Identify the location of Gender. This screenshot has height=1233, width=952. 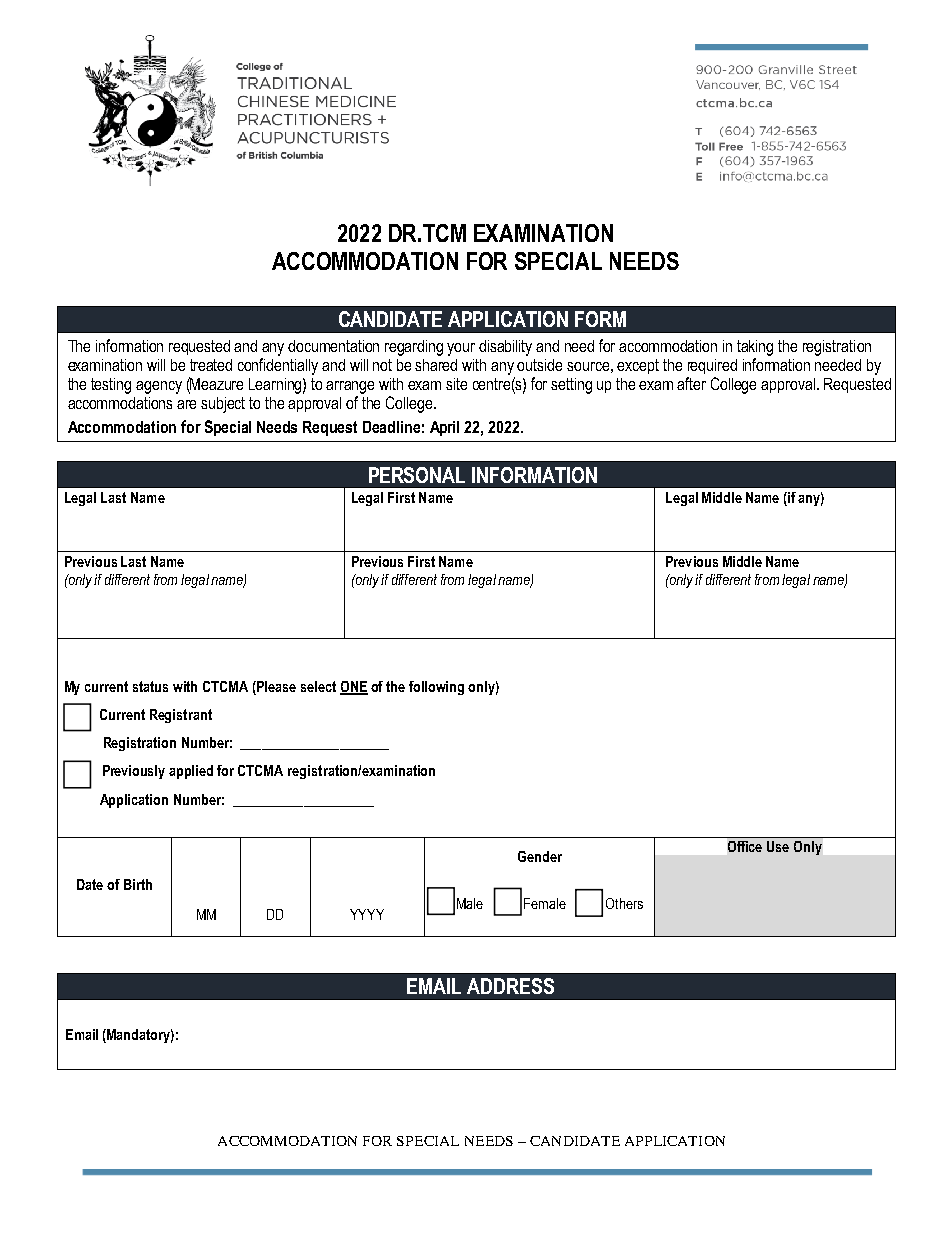
(540, 856).
